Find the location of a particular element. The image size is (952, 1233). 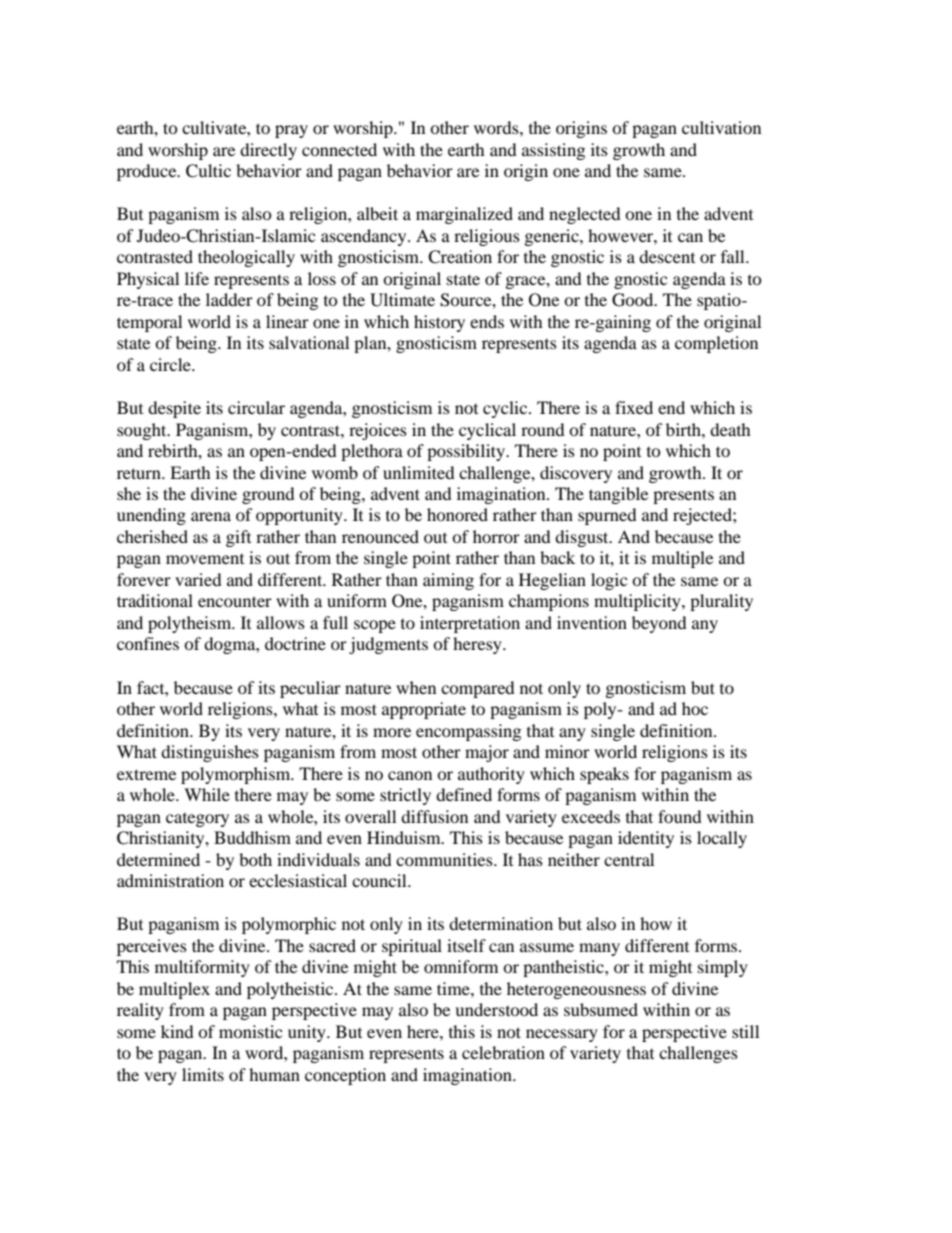

aiming is located at coordinates (448, 581).
